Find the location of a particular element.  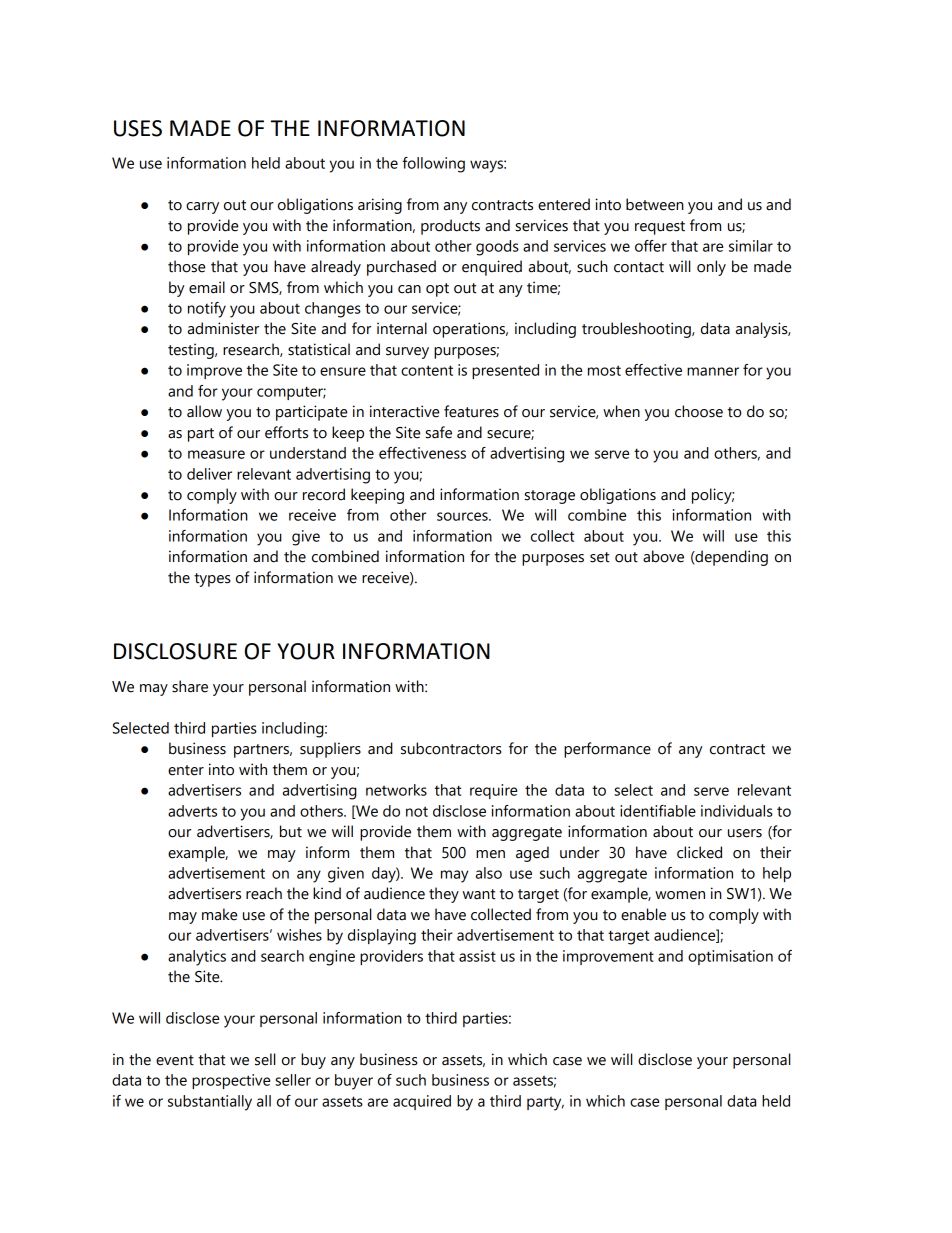

USES is located at coordinates (138, 128).
